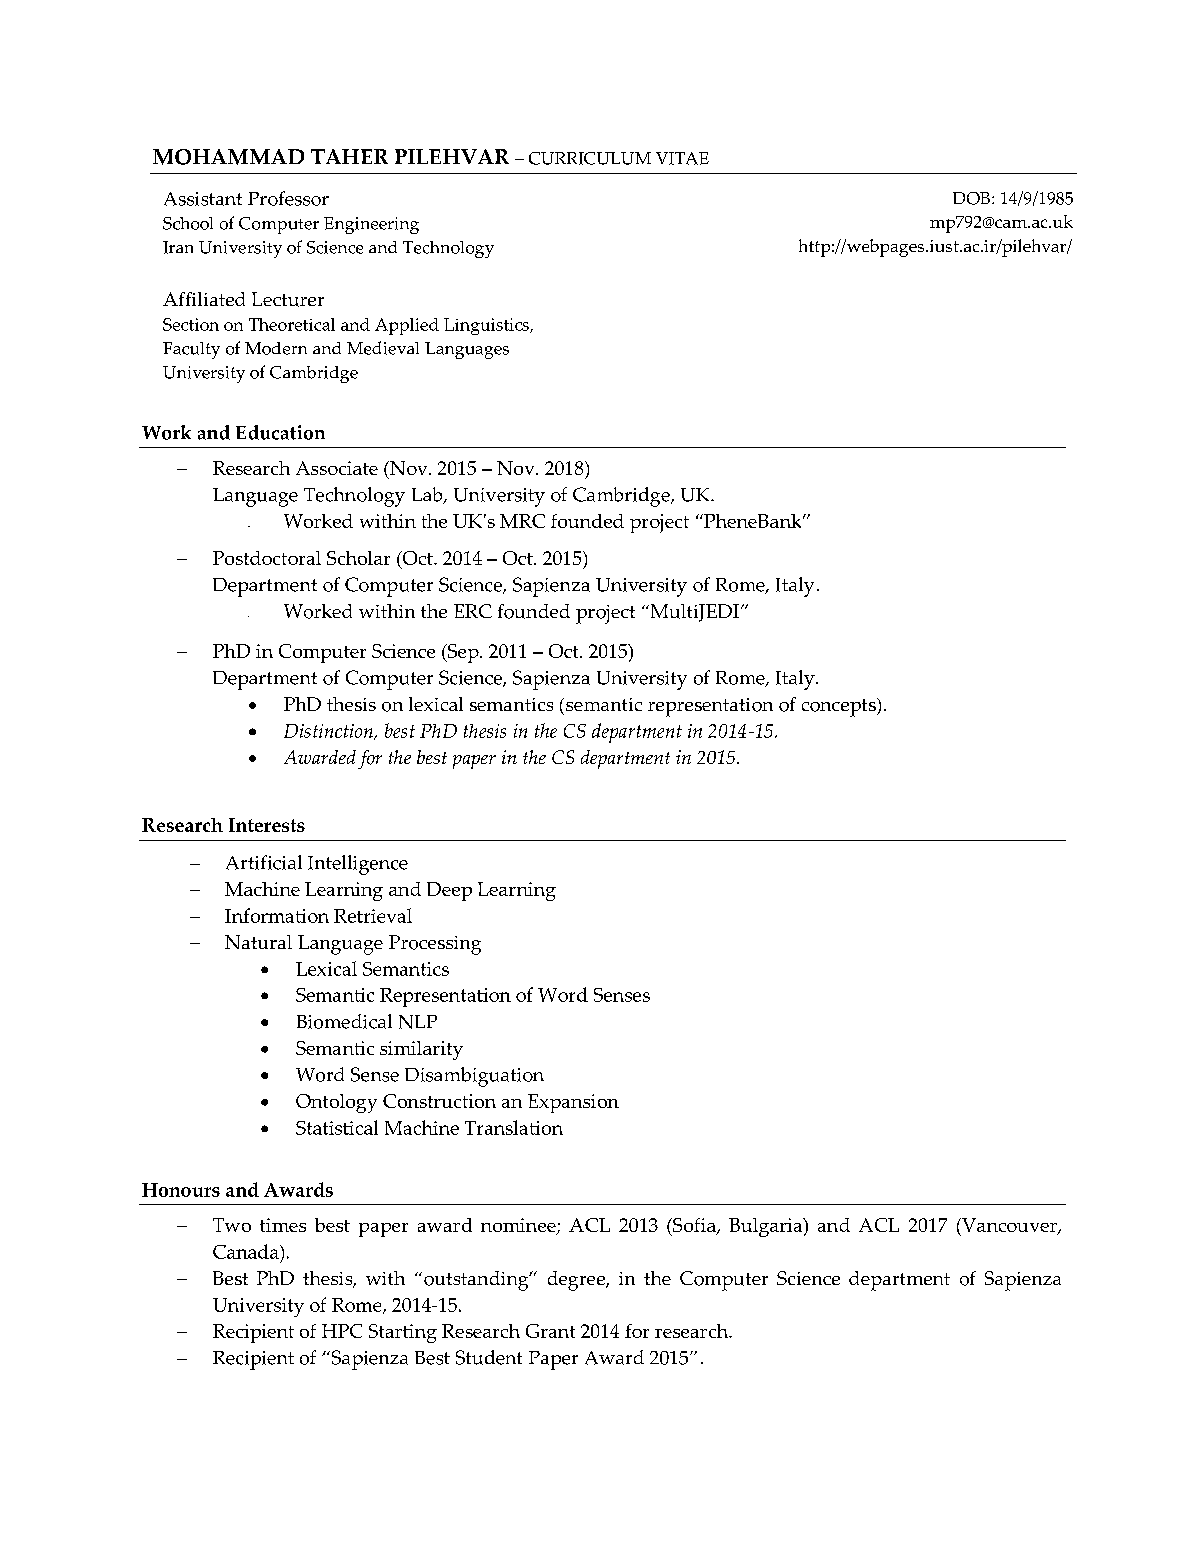 The image size is (1204, 1558). Describe the element at coordinates (573, 1103) in the document. I see `Expansion` at that location.
